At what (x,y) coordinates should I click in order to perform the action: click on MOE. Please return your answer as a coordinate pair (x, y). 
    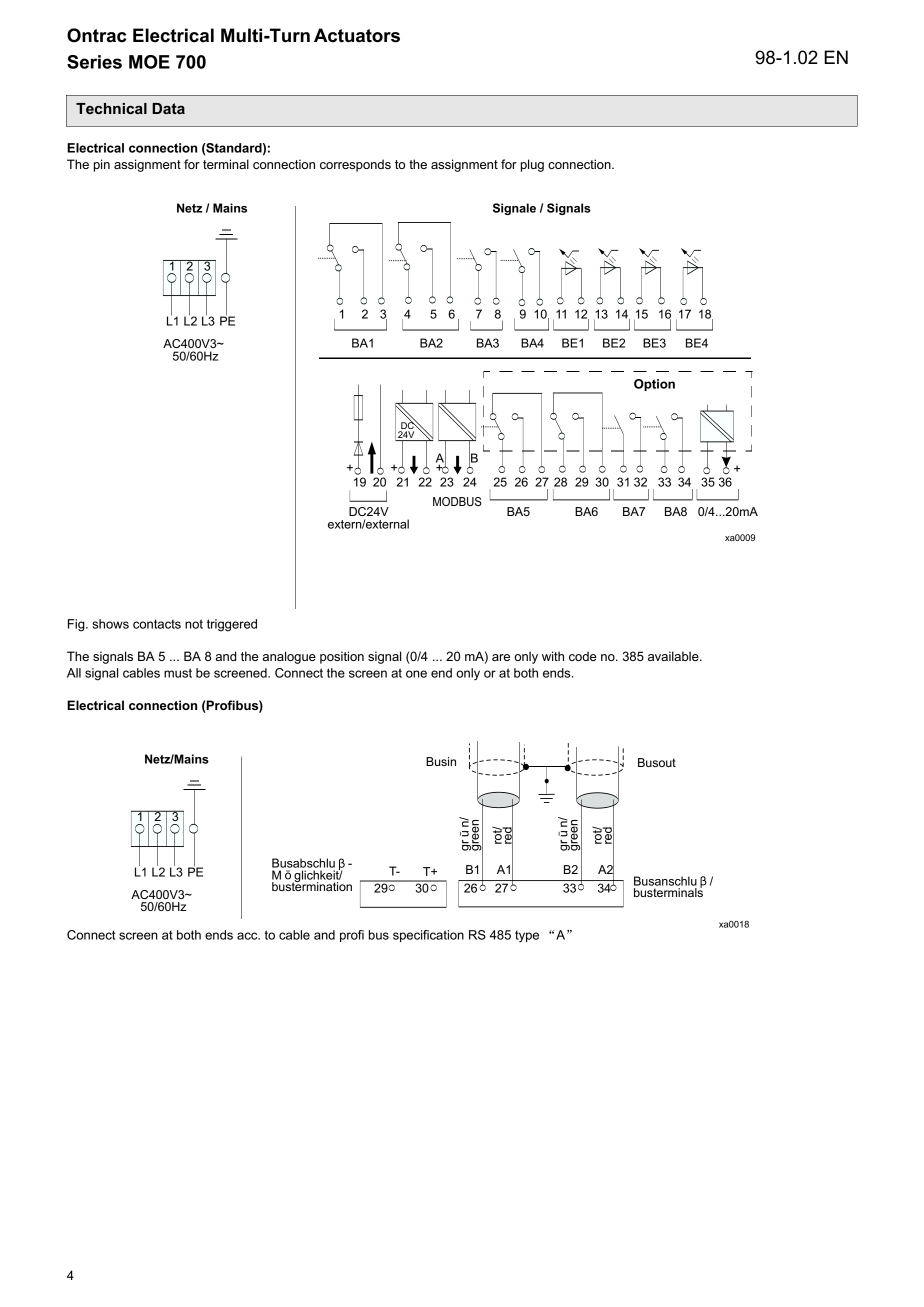
    Looking at the image, I should click on (149, 62).
